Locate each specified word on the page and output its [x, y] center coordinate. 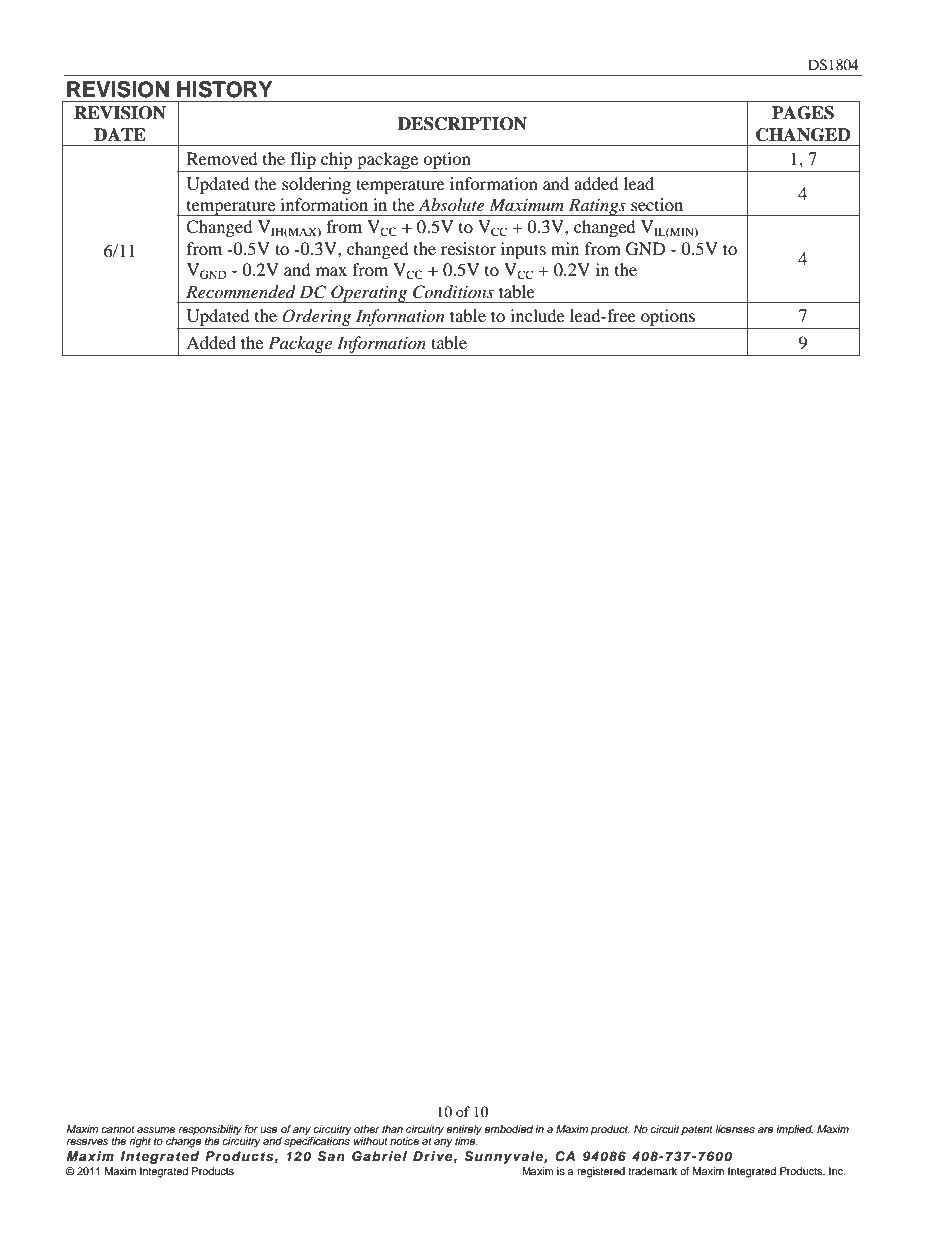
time [466, 1140]
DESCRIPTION [462, 124]
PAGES [803, 113]
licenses [735, 1129]
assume [156, 1130]
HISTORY [225, 89]
